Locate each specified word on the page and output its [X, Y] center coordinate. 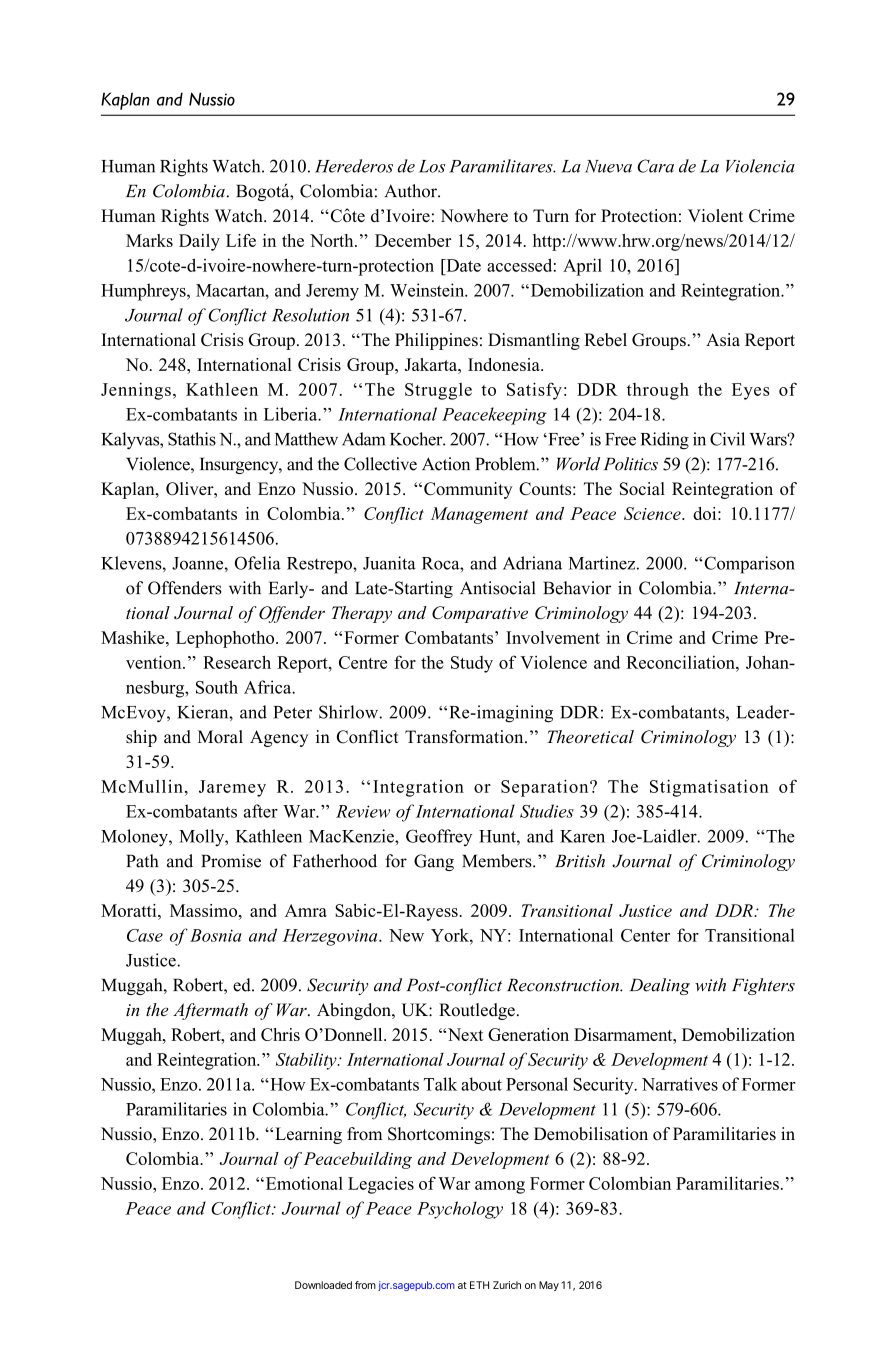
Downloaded [323, 1285]
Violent [715, 215]
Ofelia [258, 563]
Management [479, 515]
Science [653, 513]
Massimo [205, 910]
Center [645, 935]
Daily [199, 242]
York [451, 935]
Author [411, 191]
